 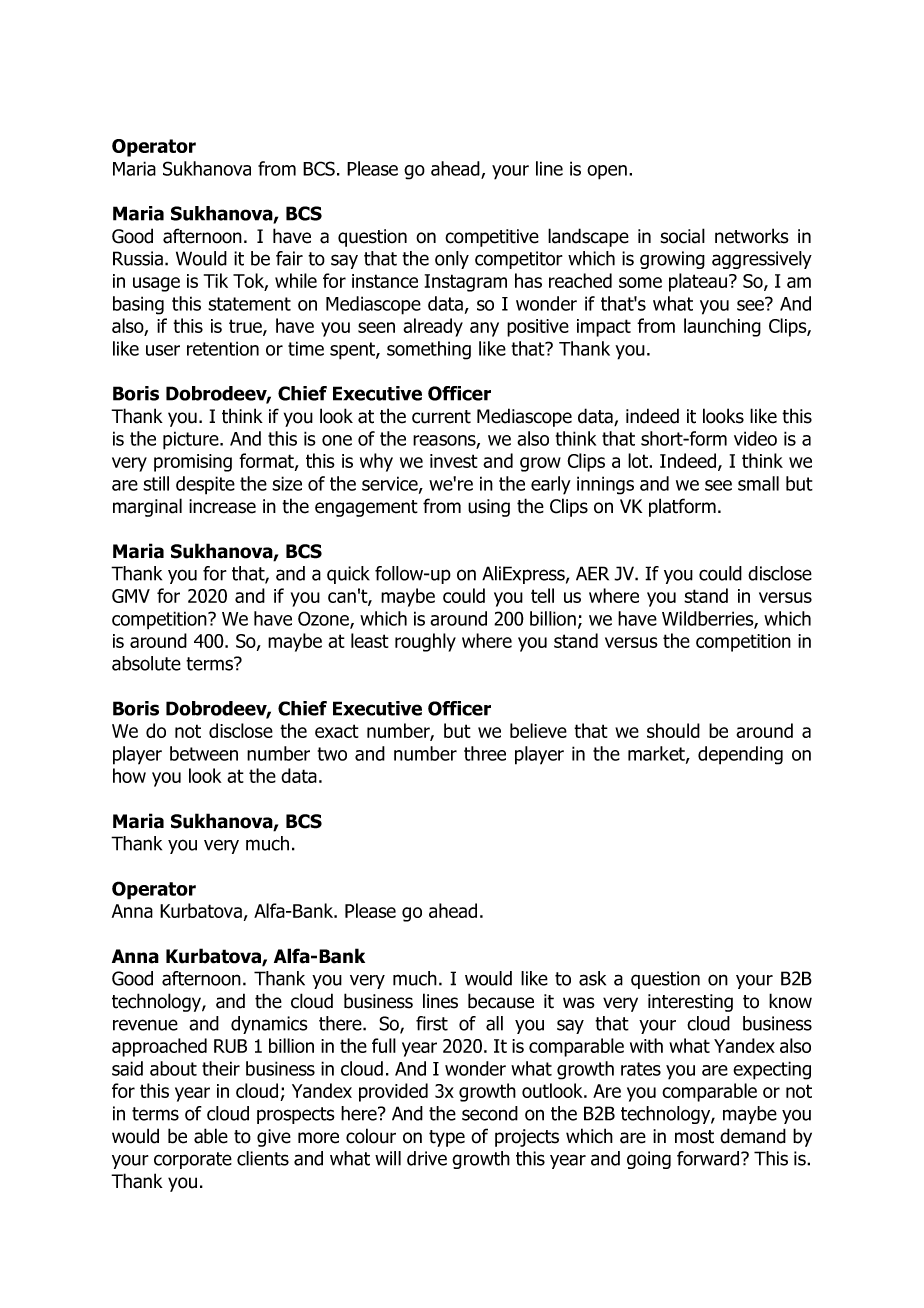 I want to click on Russia, so click(x=138, y=258).
